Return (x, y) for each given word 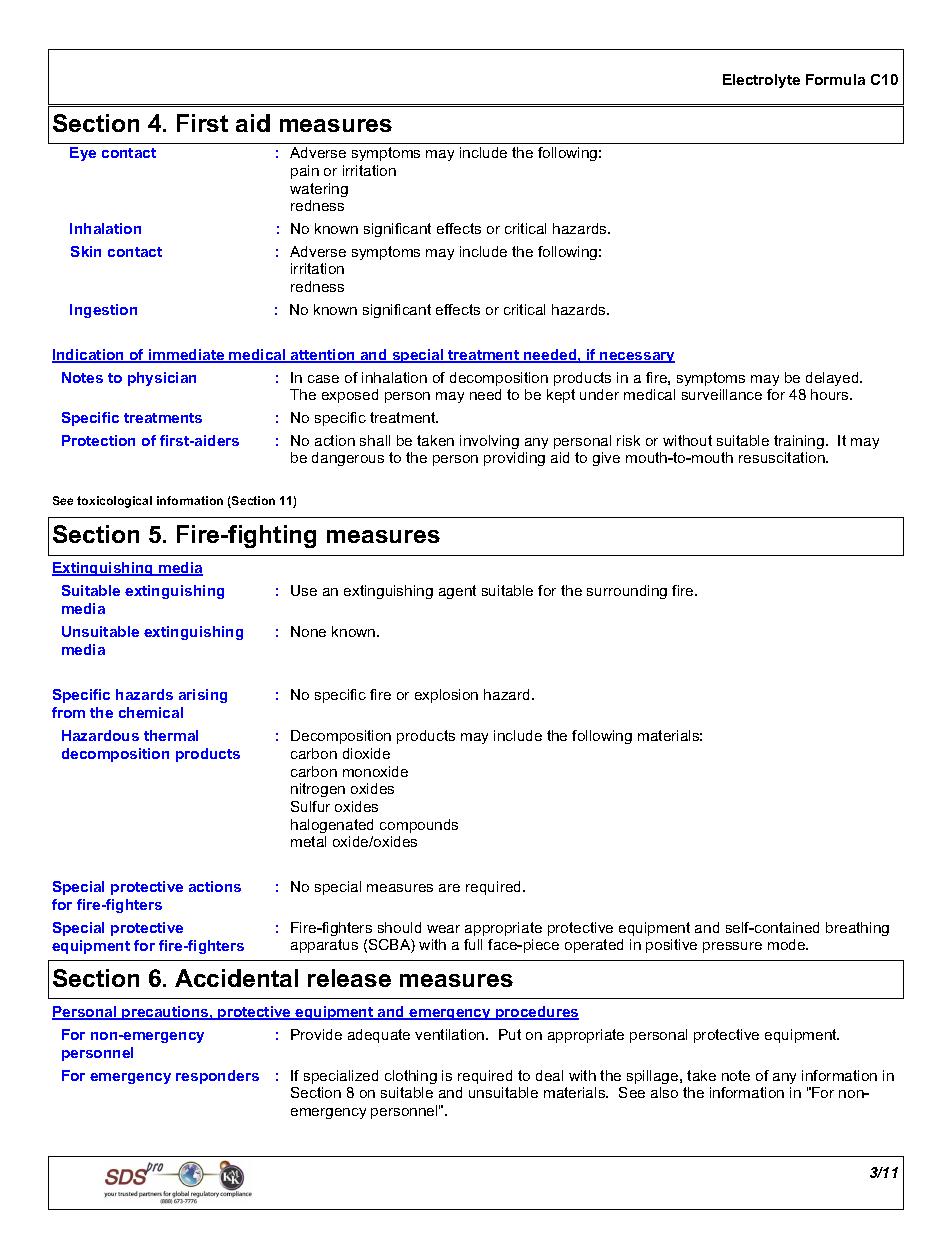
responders (217, 1077)
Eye (83, 154)
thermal (171, 735)
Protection (98, 440)
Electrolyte (761, 81)
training (799, 442)
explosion (446, 696)
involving (489, 442)
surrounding (627, 592)
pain (305, 172)
